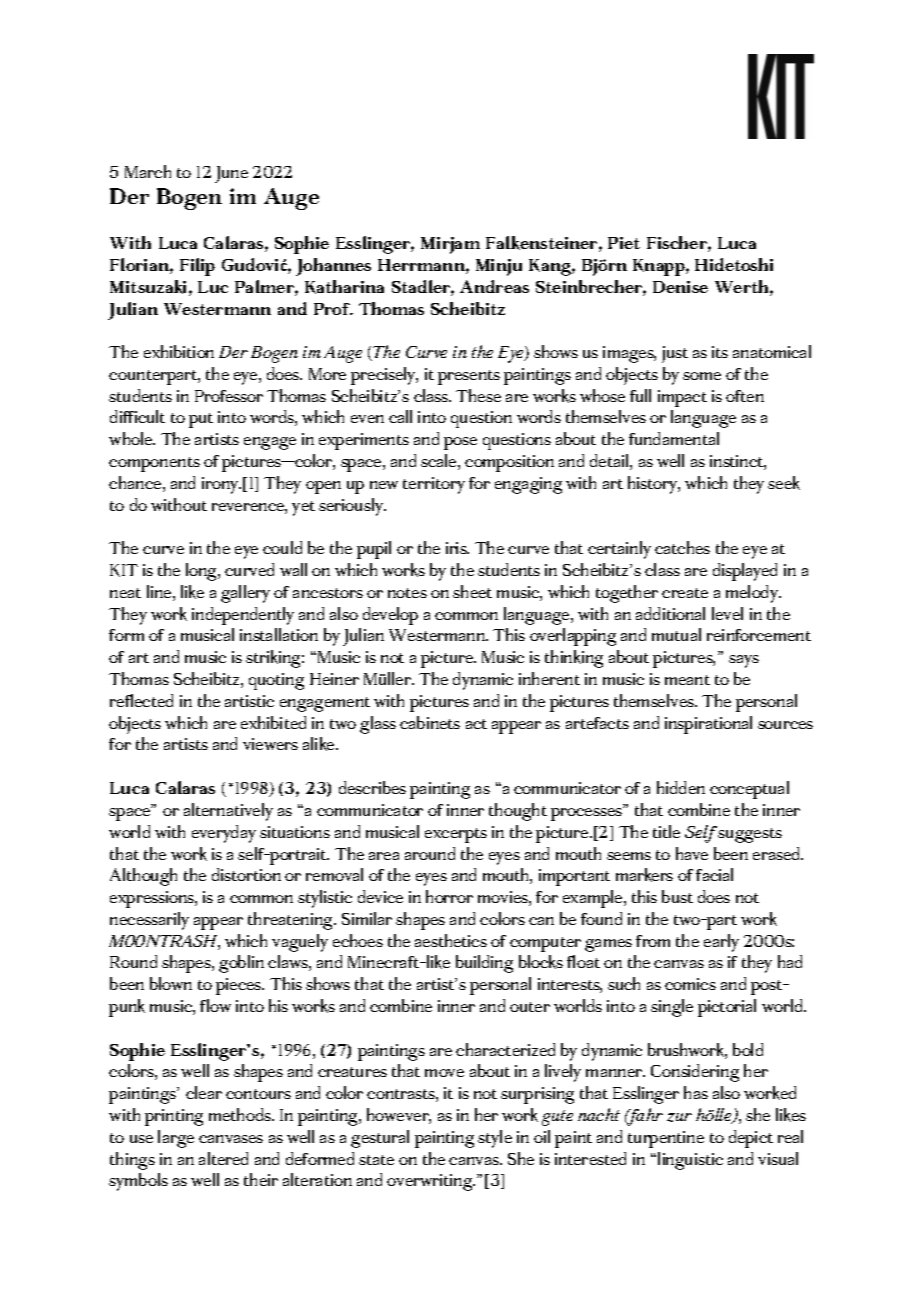 This screenshot has width=924, height=1308. I want to click on Knapp, so click(660, 267).
